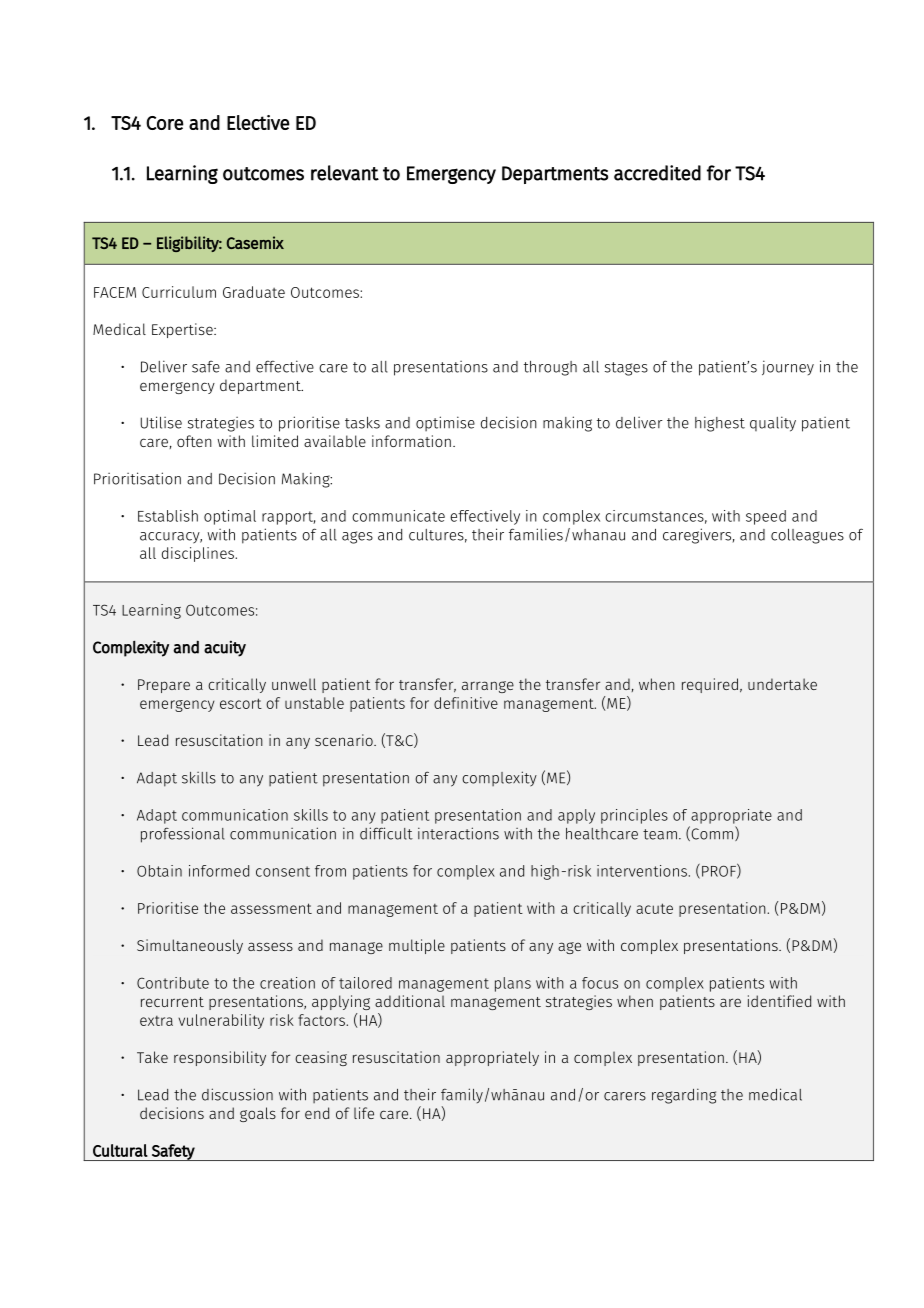 This page has height=1308, width=924. What do you see at coordinates (345, 173) in the page?
I see `relevant` at bounding box center [345, 173].
